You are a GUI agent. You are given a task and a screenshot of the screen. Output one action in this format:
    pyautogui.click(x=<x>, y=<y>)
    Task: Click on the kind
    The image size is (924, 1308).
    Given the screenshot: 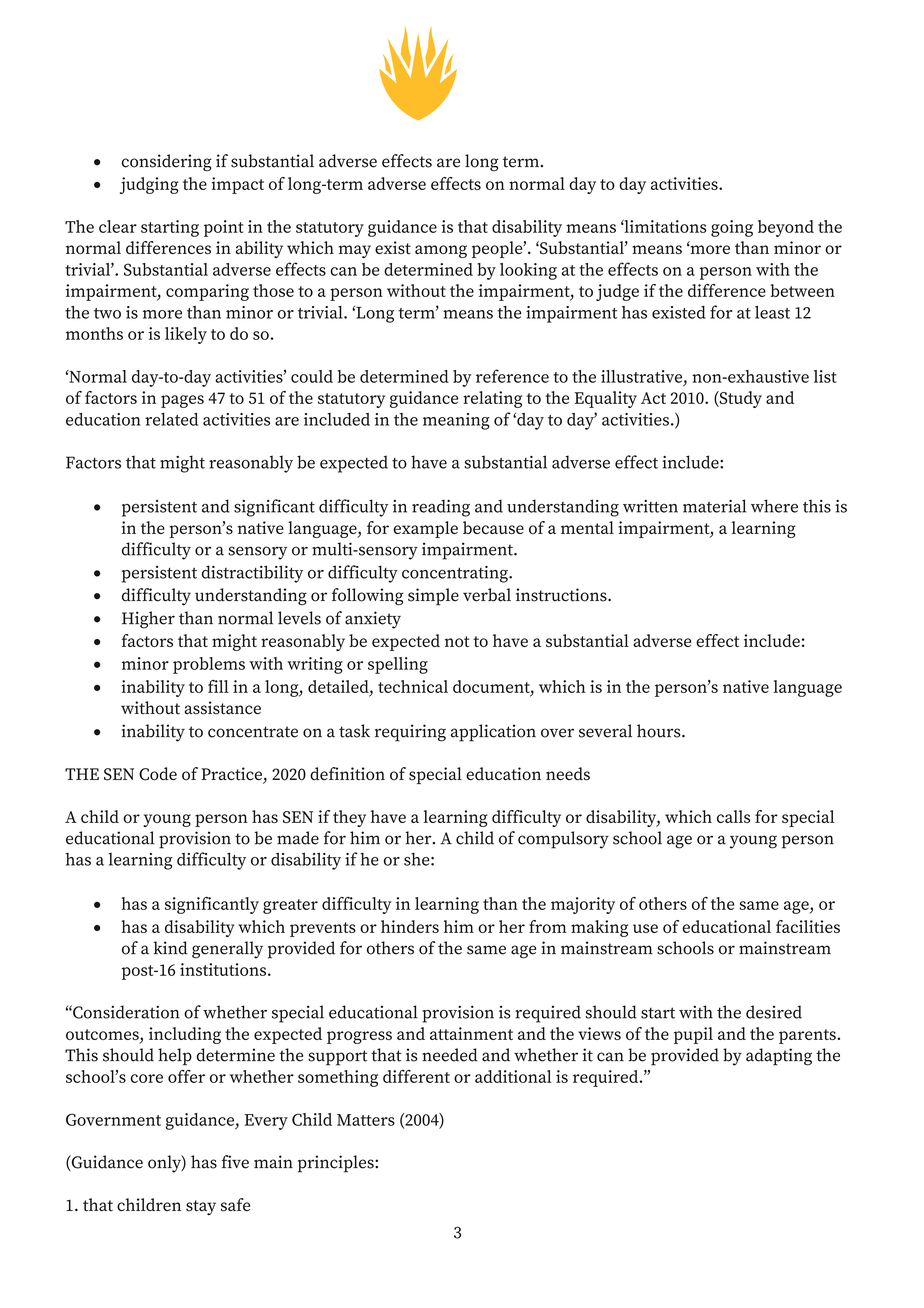 What is the action you would take?
    pyautogui.click(x=170, y=948)
